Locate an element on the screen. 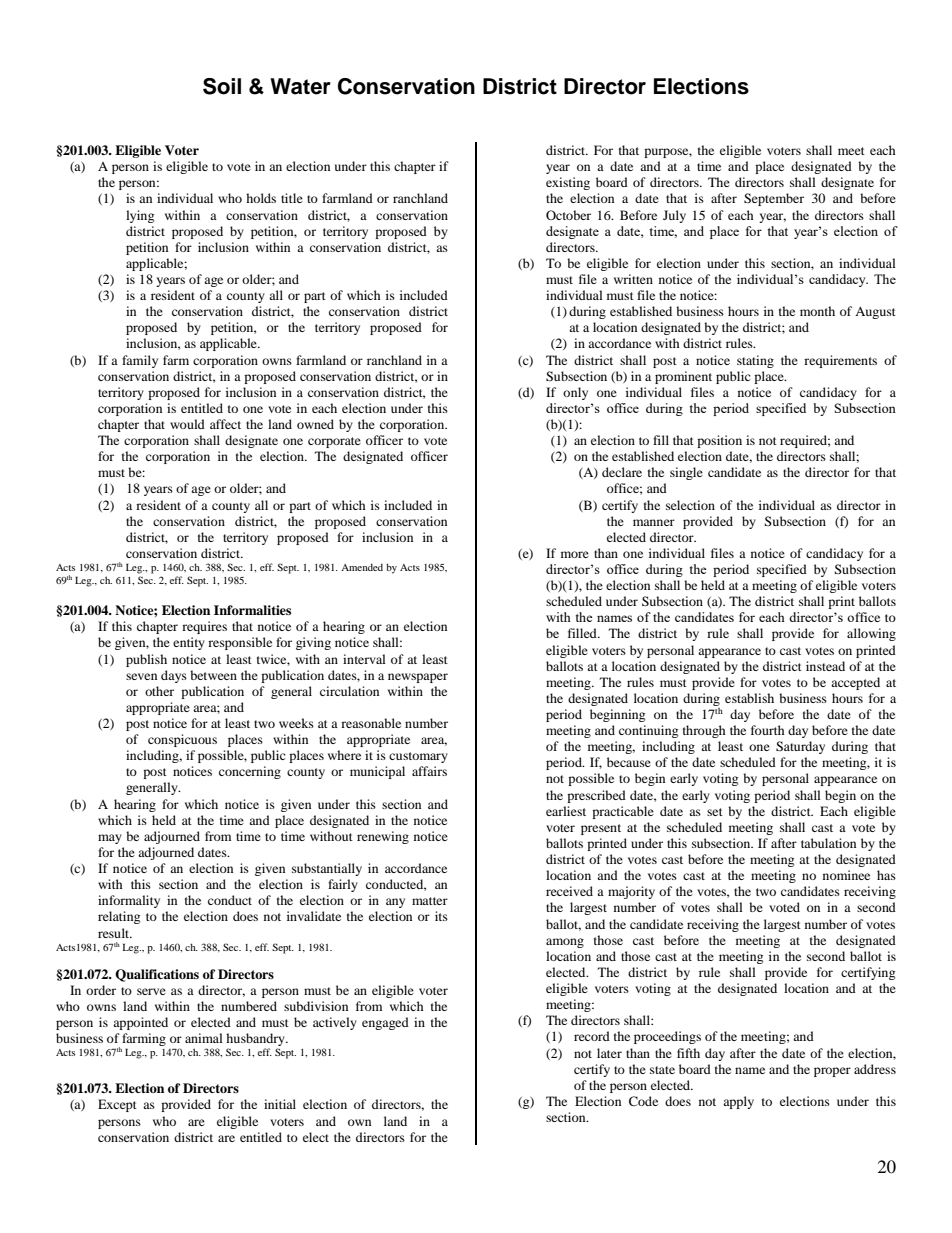 The image size is (952, 1233). affairs is located at coordinates (429, 771).
